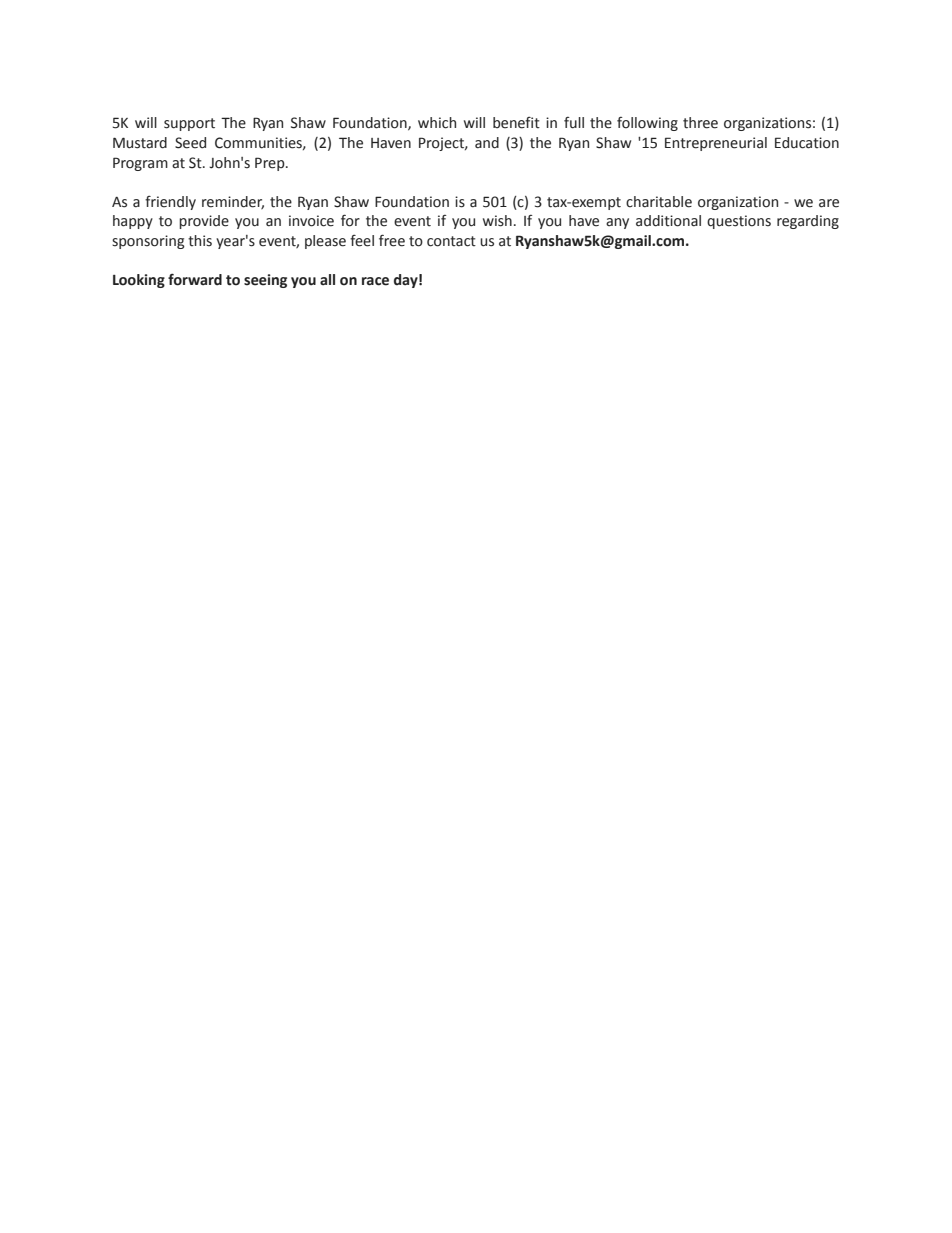  Describe the element at coordinates (516, 123) in the image. I see `benefit` at that location.
